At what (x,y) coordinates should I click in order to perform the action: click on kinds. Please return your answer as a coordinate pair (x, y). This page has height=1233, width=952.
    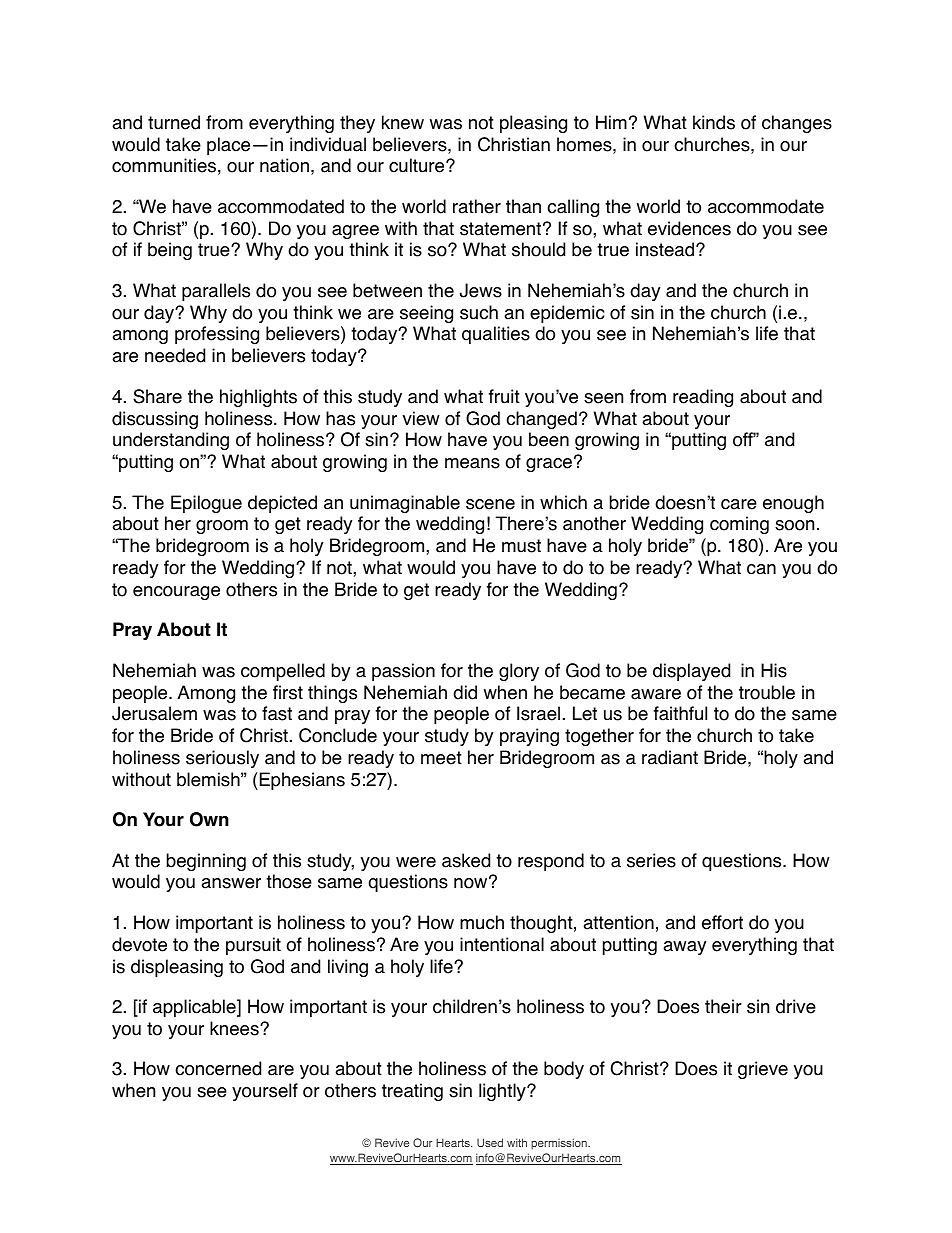
    Looking at the image, I should click on (714, 122).
